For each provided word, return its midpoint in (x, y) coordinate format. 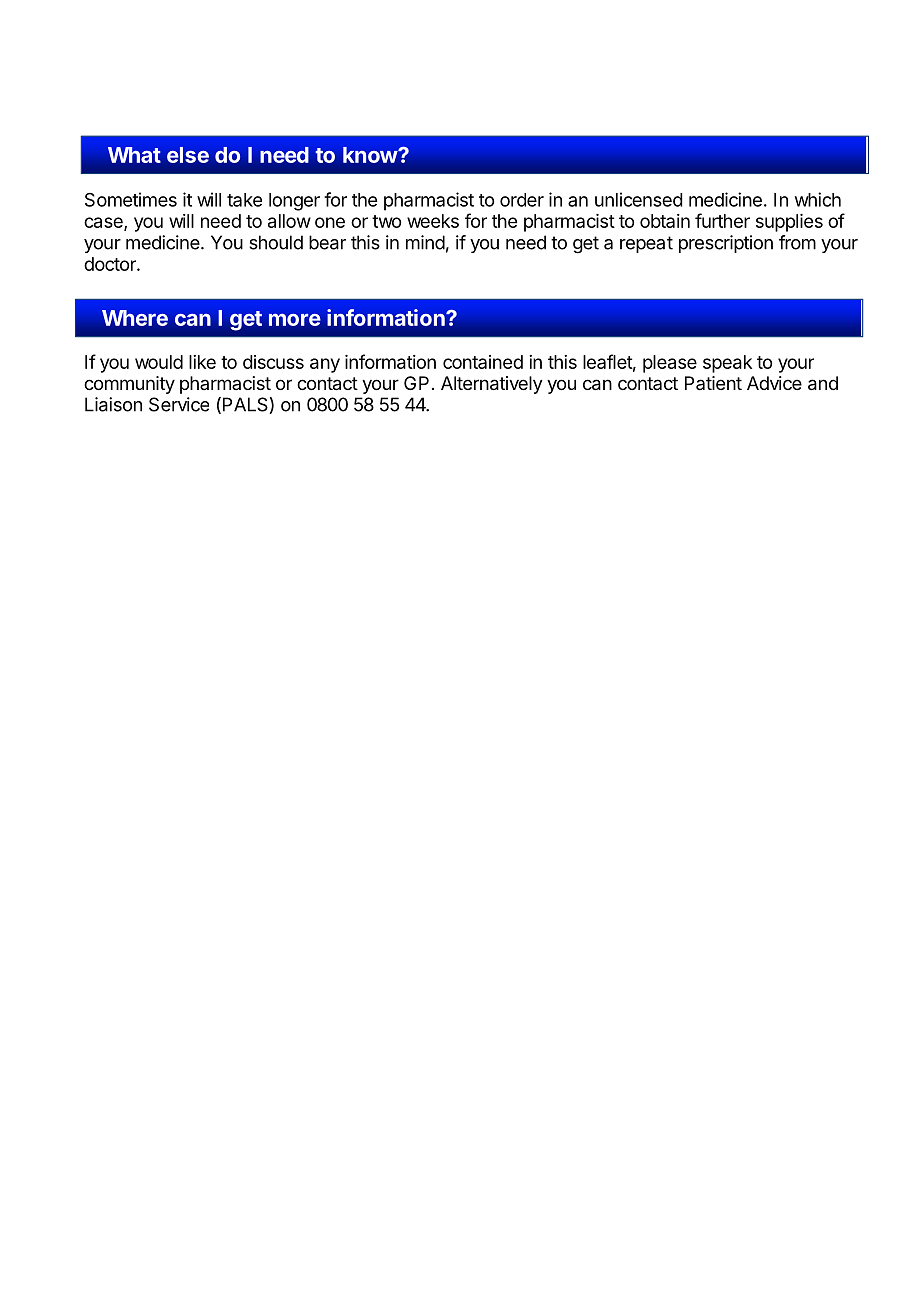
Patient (713, 383)
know (371, 155)
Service (179, 404)
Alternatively (492, 385)
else (188, 155)
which (818, 199)
